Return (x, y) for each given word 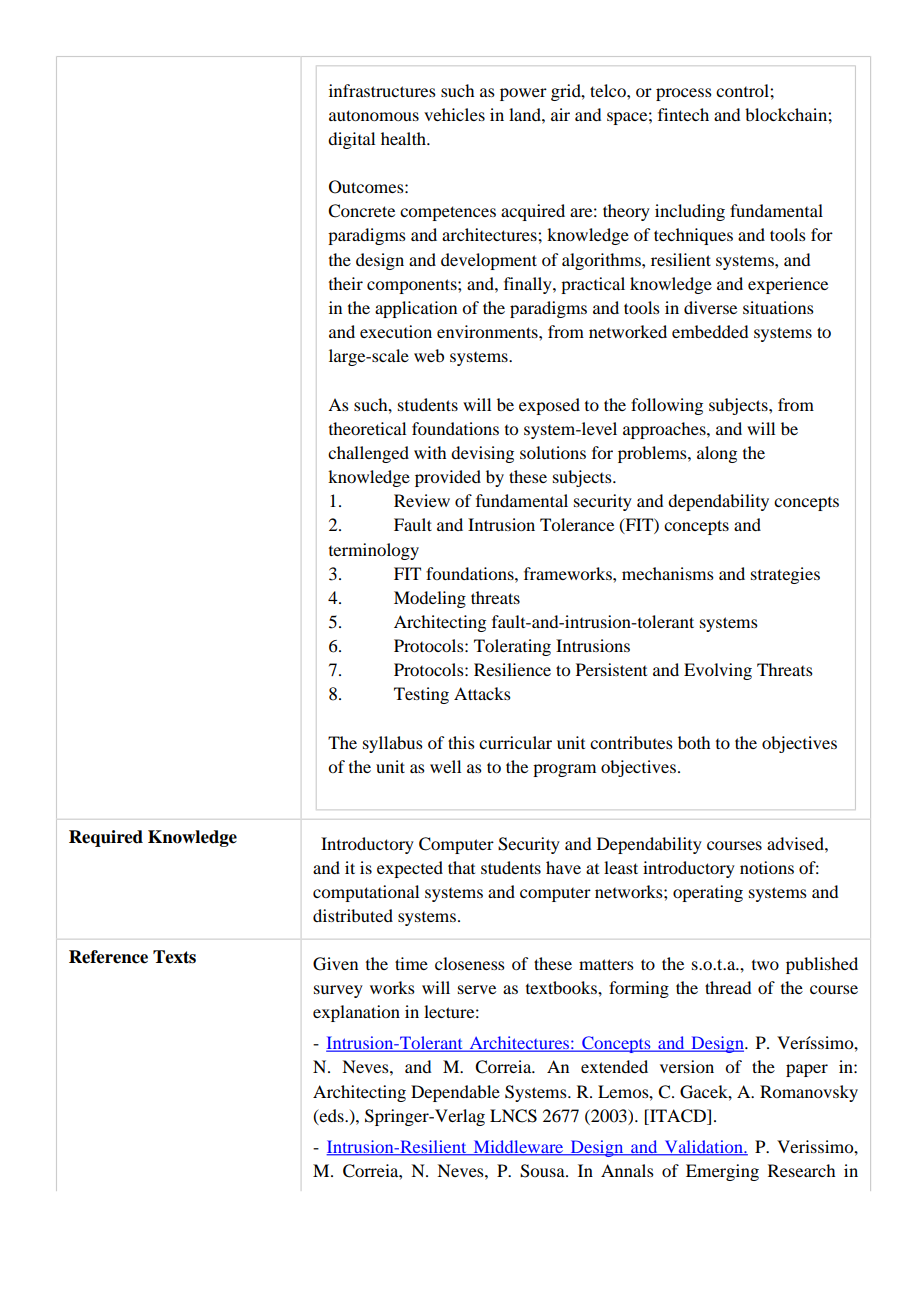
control (743, 90)
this (461, 742)
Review (422, 500)
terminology (374, 551)
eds (332, 1115)
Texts (174, 957)
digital (351, 140)
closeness (470, 963)
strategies (785, 575)
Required (106, 838)
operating (708, 893)
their (346, 283)
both (694, 742)
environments (488, 331)
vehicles (454, 114)
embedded (710, 331)
